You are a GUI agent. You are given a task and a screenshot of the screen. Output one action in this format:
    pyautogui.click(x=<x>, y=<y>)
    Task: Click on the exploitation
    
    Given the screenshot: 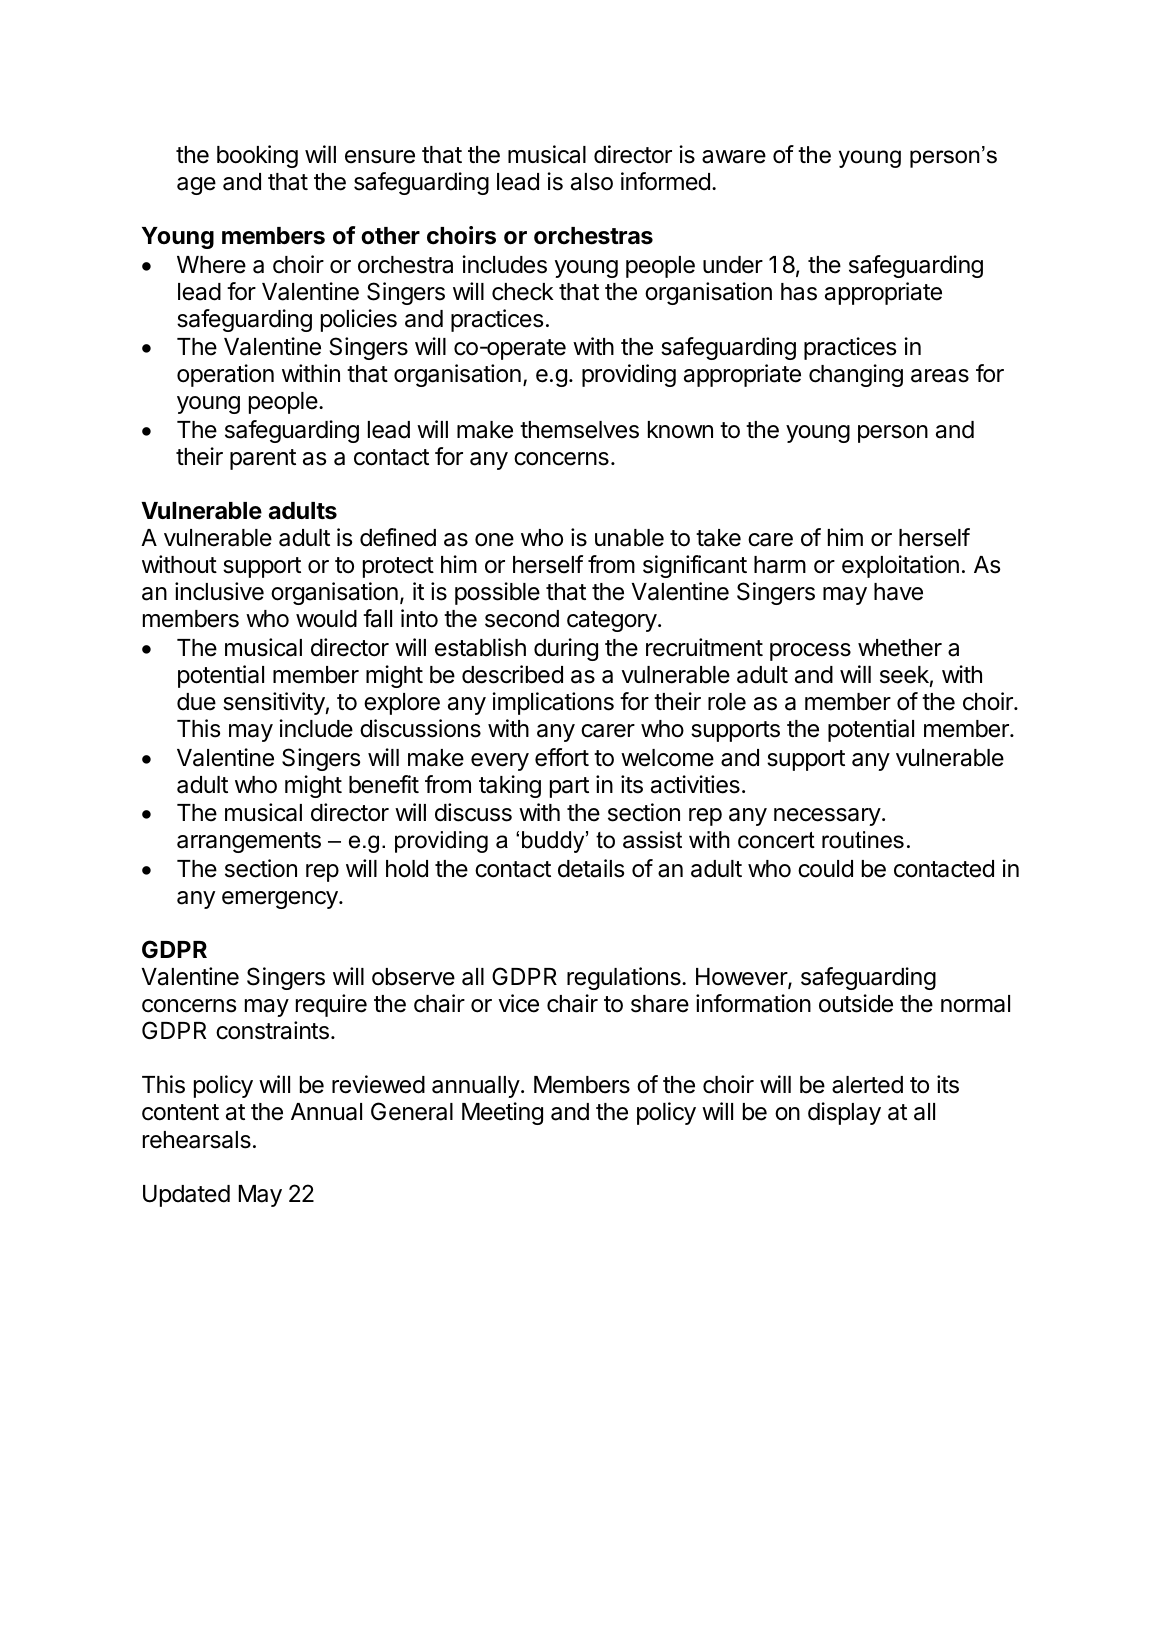 What is the action you would take?
    pyautogui.click(x=900, y=566)
